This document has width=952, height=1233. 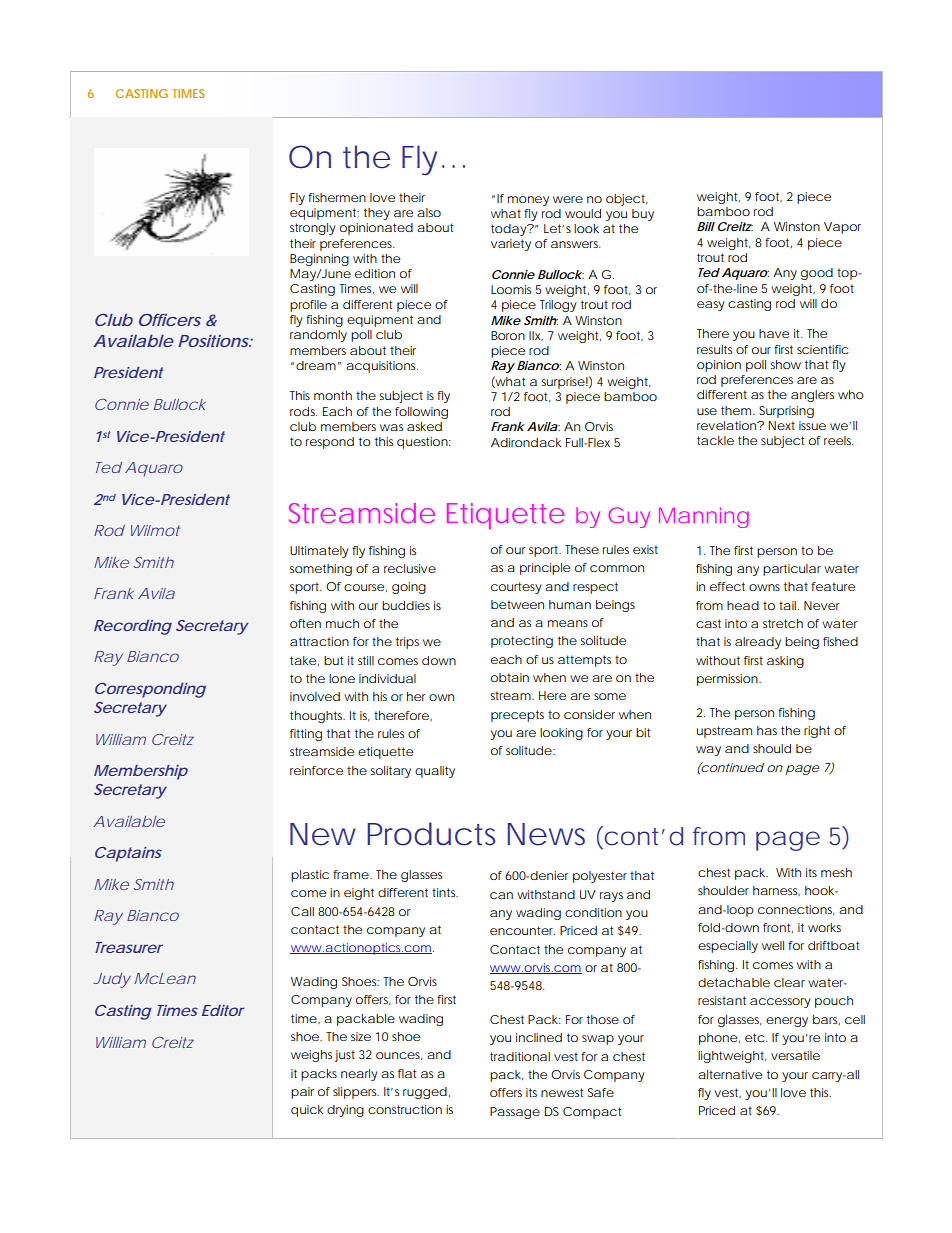 I want to click on Bill, so click(x=706, y=226).
